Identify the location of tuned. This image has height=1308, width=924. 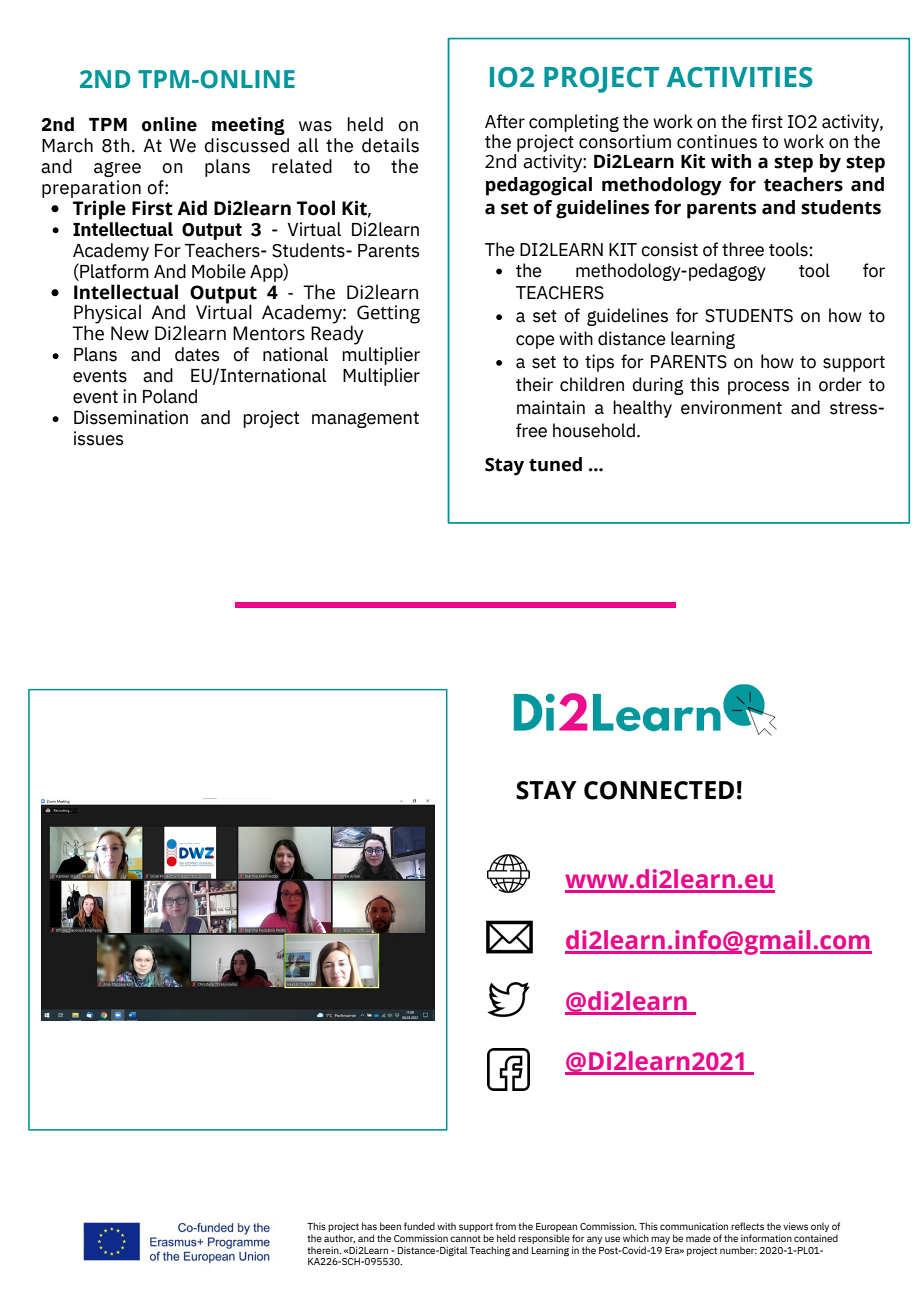
(555, 464).
